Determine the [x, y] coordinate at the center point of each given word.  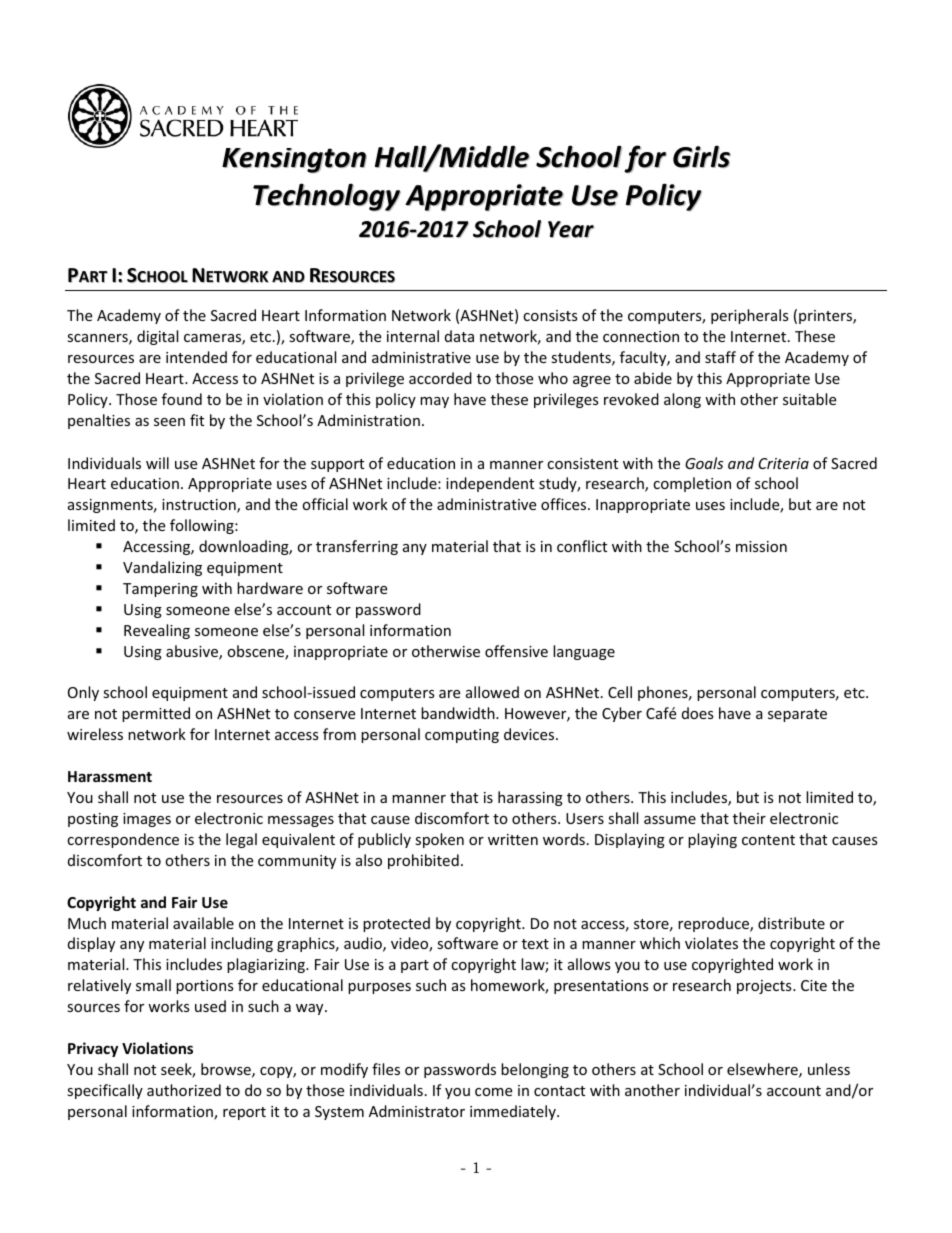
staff [720, 357]
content [768, 840]
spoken [439, 840]
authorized [184, 1090]
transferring [357, 547]
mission [761, 546]
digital [157, 337]
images [147, 820]
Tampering [160, 590]
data [459, 336]
